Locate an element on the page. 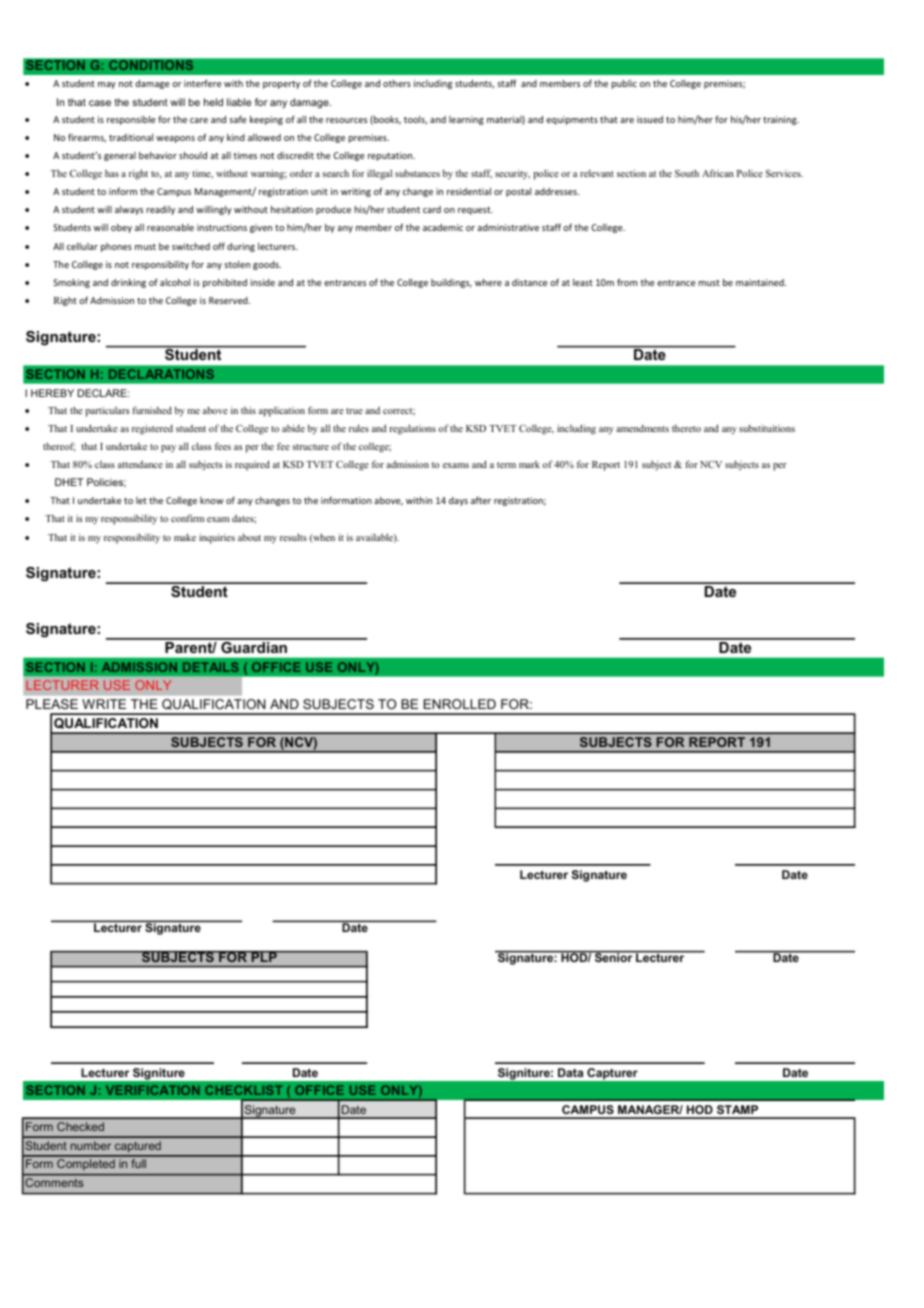 This document has width=924, height=1308. Data is located at coordinates (570, 1072).
